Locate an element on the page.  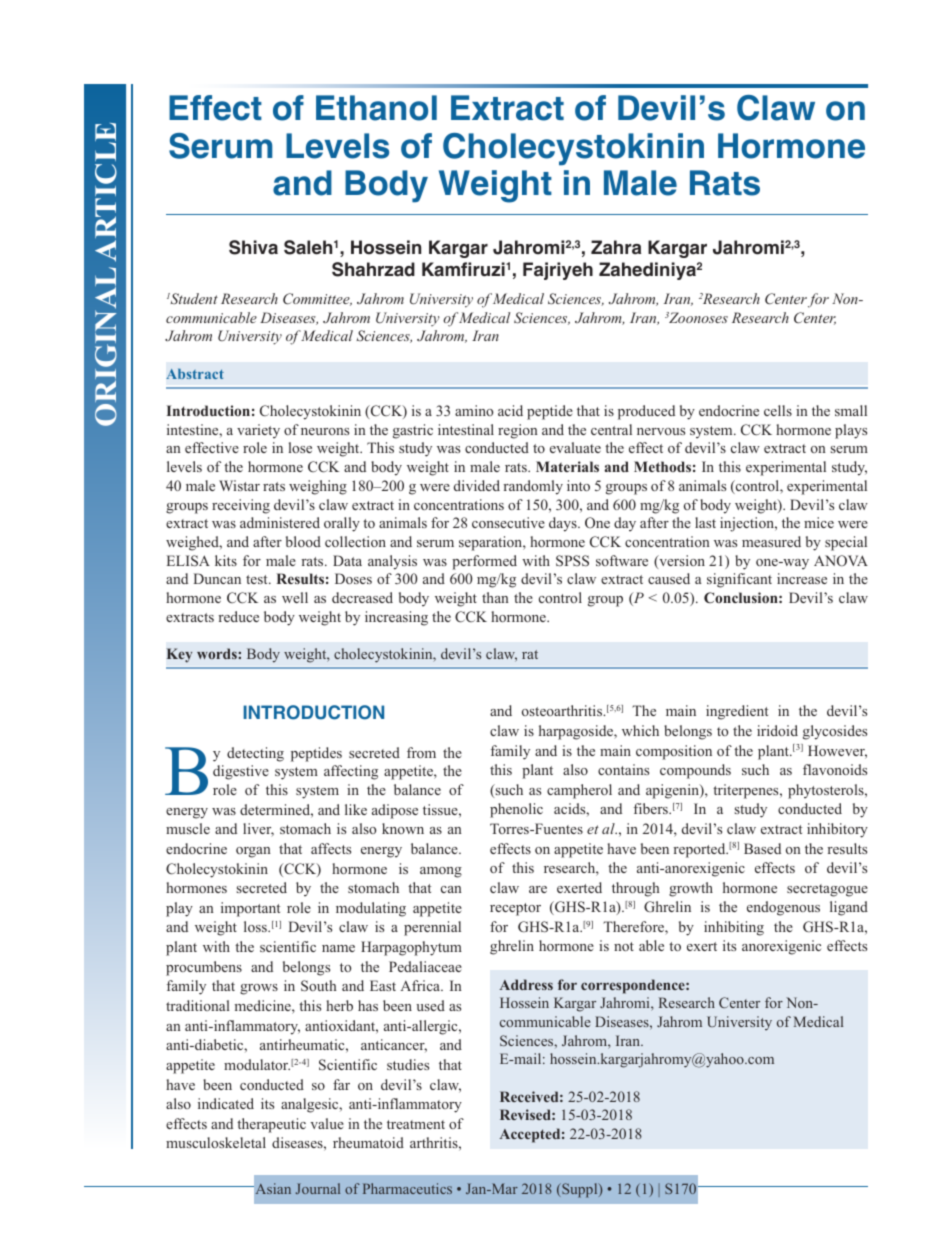
important is located at coordinates (250, 909).
